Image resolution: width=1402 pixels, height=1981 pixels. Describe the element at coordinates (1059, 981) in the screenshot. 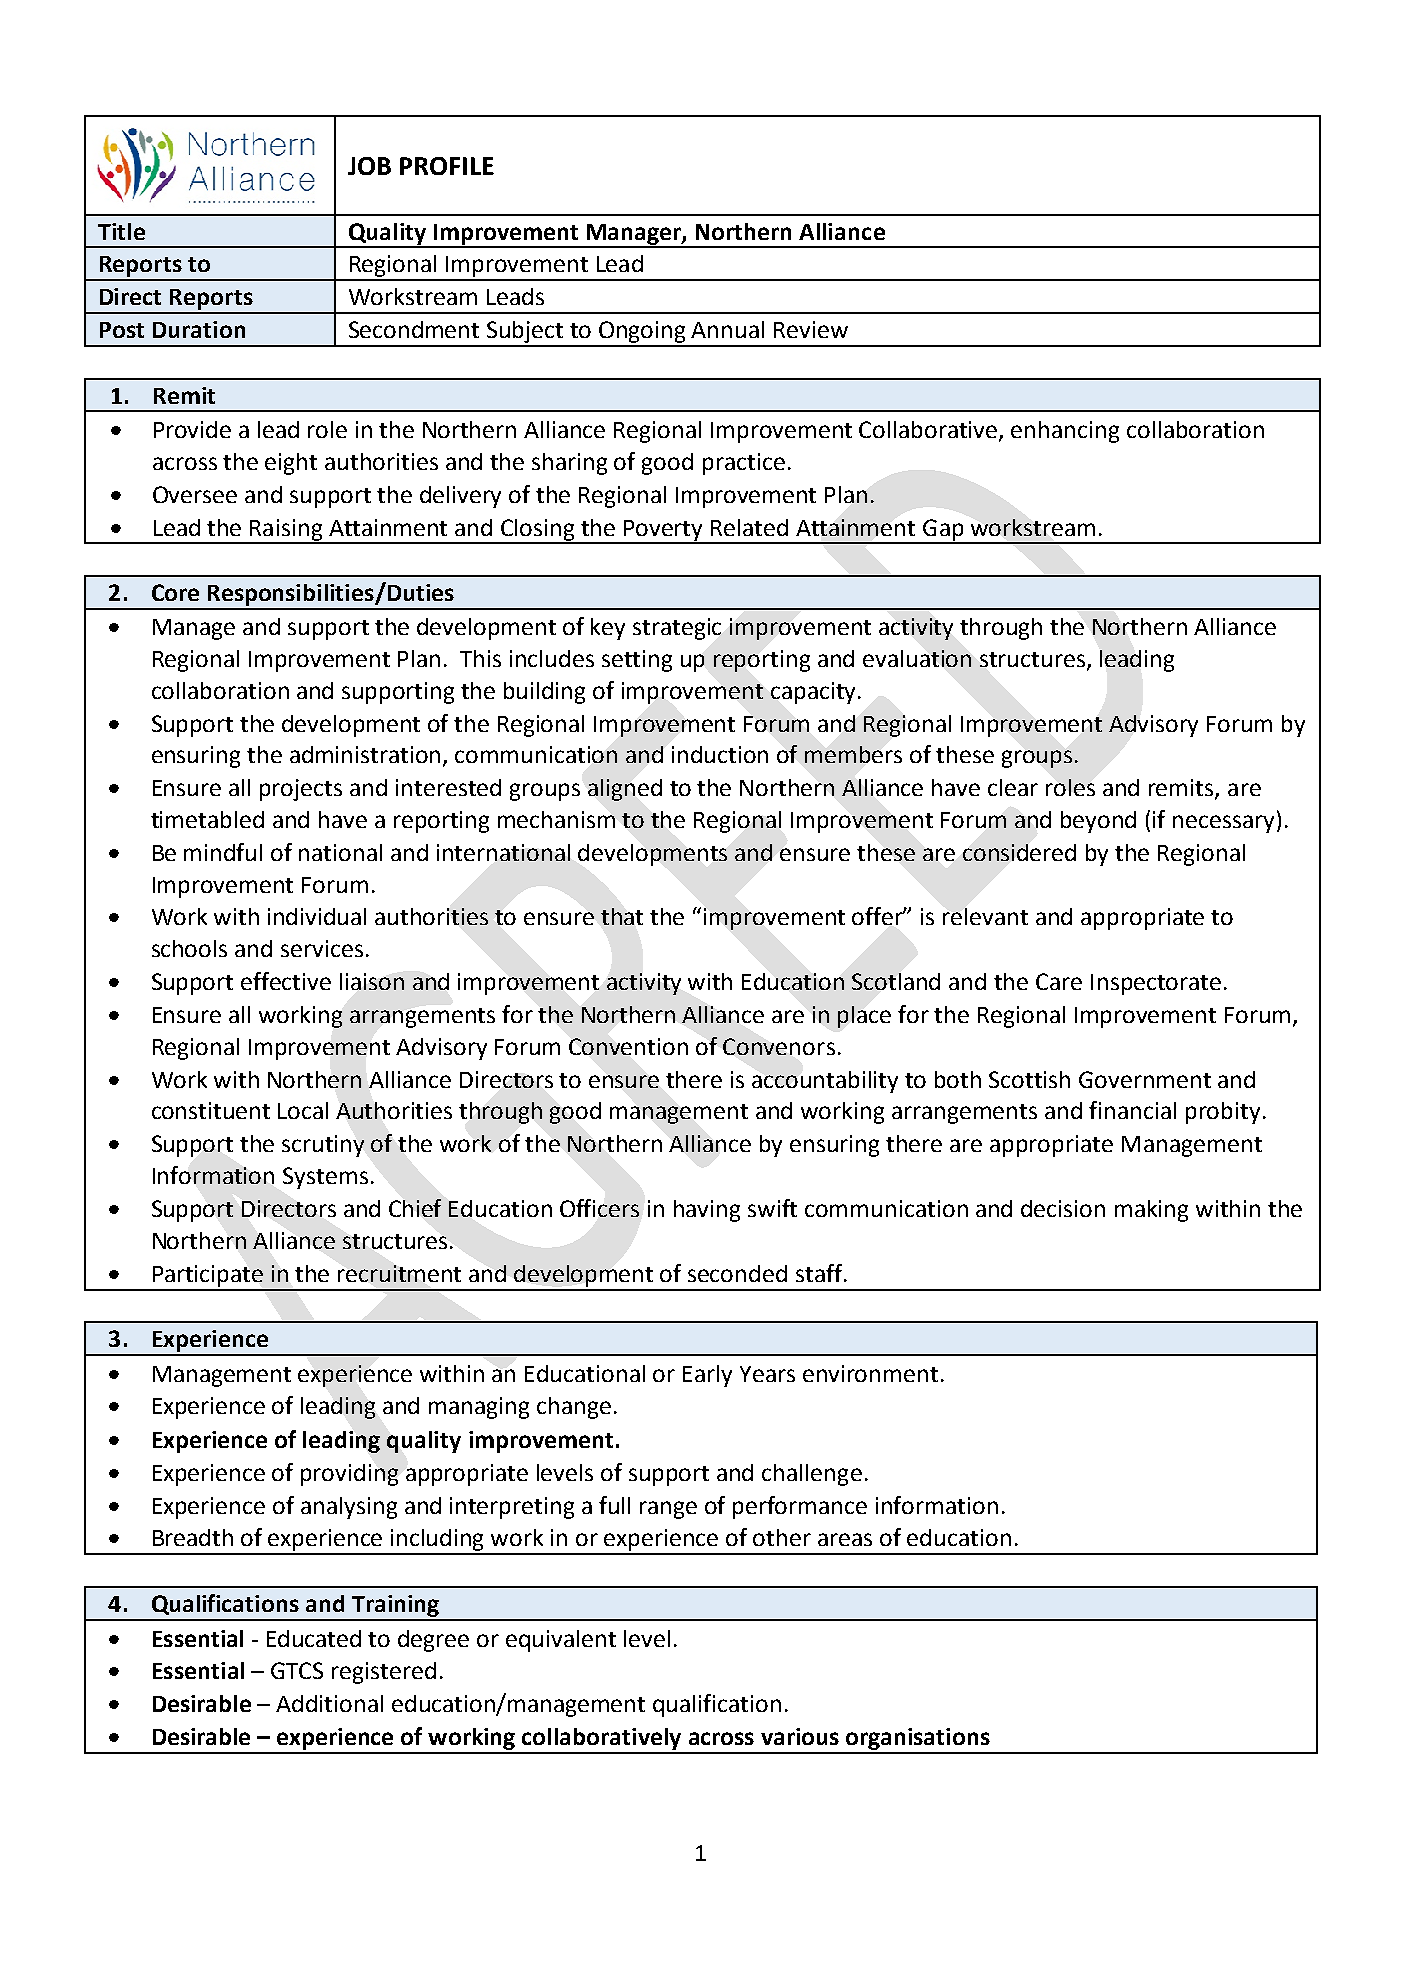

I see `Care` at that location.
